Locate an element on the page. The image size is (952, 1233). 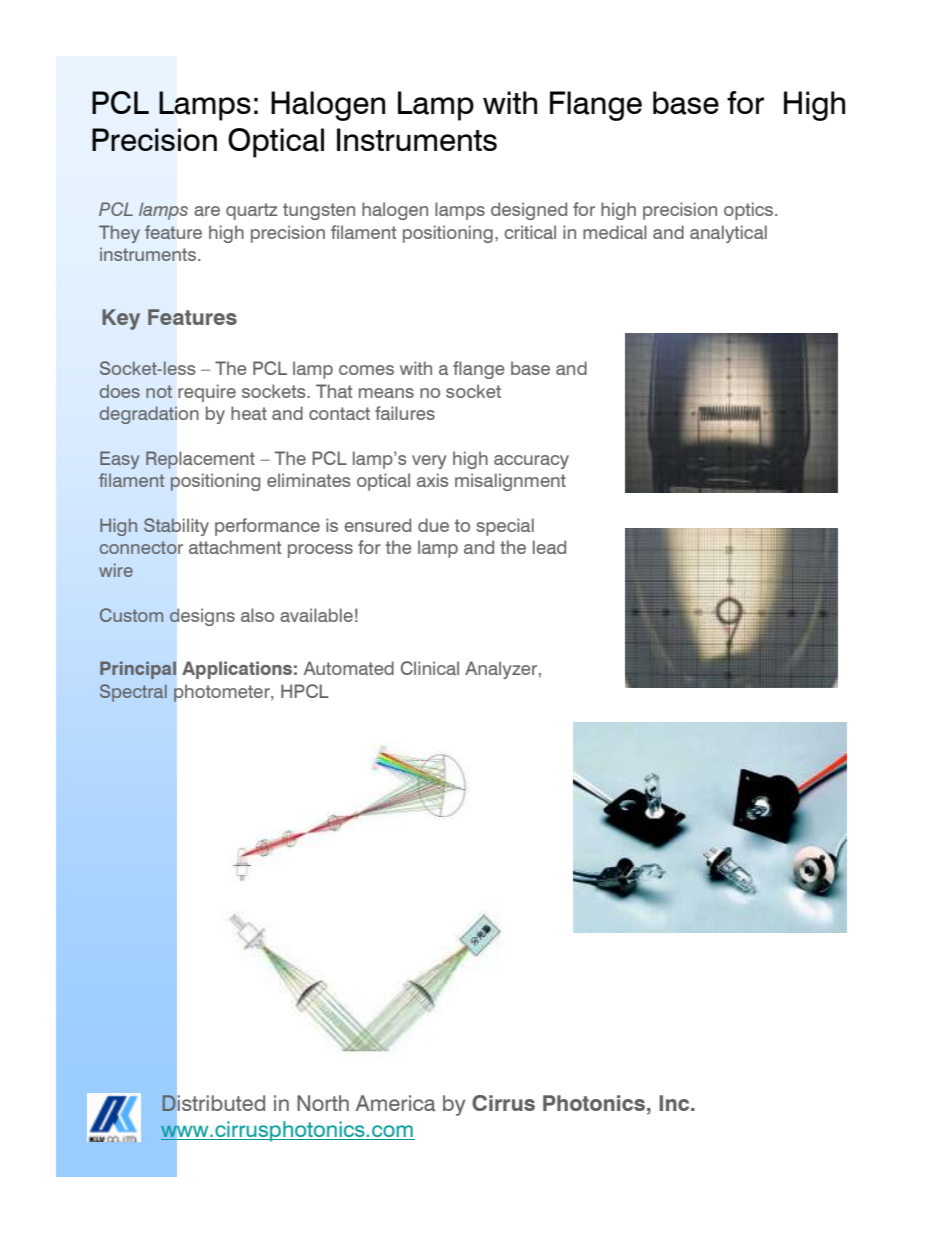
Automated is located at coordinates (349, 668).
